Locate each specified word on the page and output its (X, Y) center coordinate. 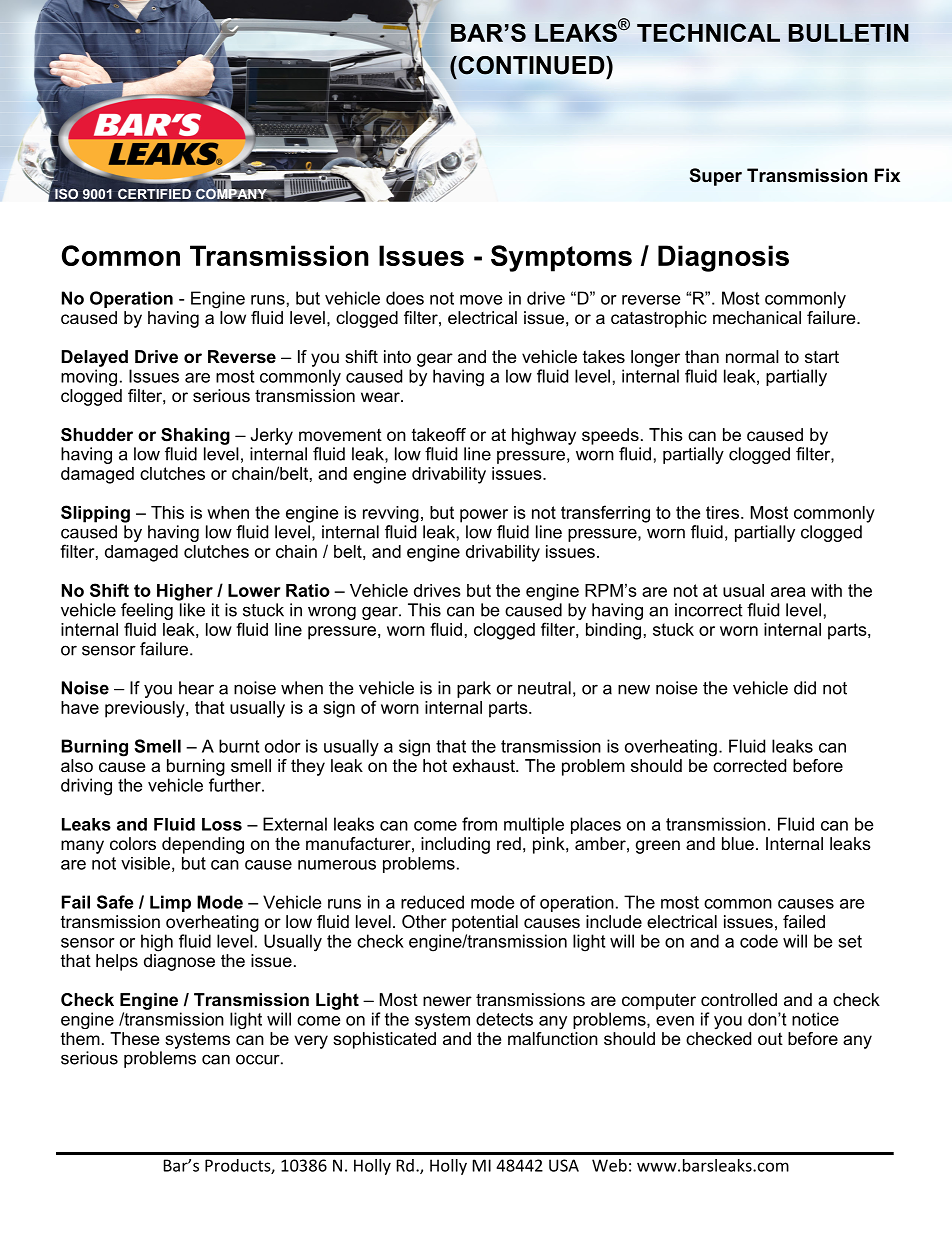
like (192, 610)
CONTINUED (531, 65)
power (484, 516)
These (134, 1038)
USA (564, 1165)
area (788, 592)
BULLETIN (849, 33)
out (770, 1038)
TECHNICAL (708, 32)
